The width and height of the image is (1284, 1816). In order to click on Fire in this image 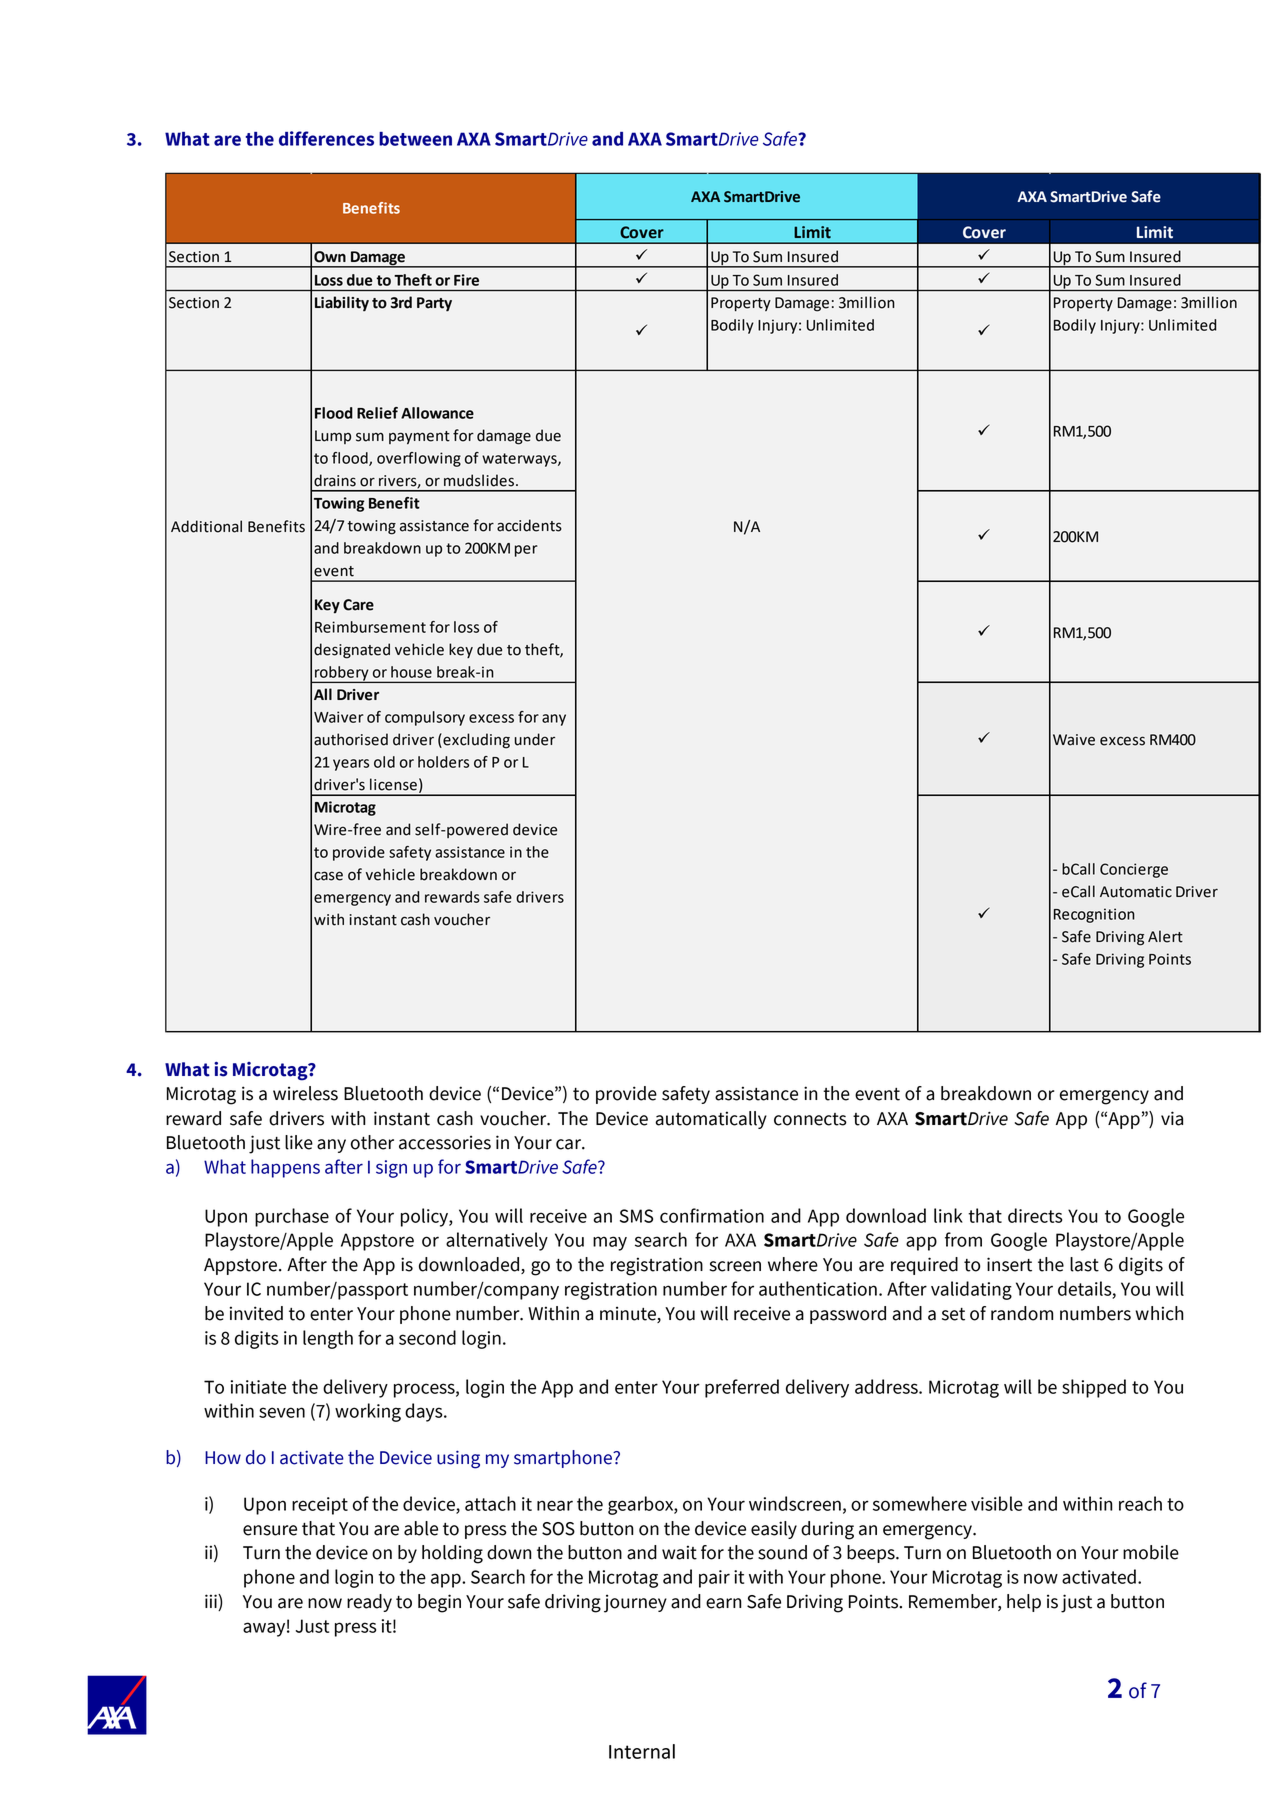, I will do `click(466, 280)`.
